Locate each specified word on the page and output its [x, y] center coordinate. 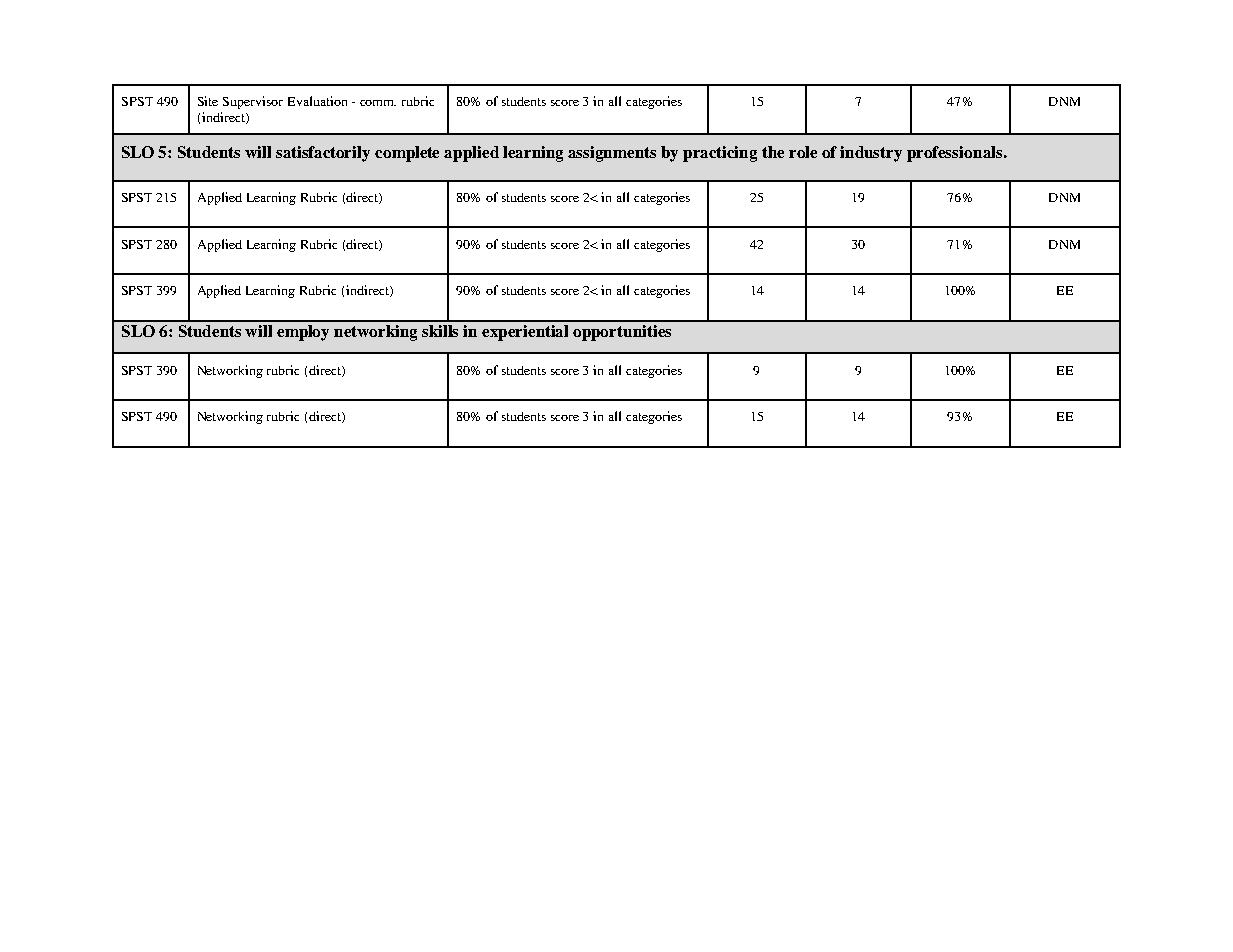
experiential [525, 333]
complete [407, 154]
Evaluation [317, 101]
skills [440, 331]
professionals [954, 154]
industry [871, 154]
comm [378, 103]
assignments [612, 154]
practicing [720, 154]
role [803, 152]
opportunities [622, 333]
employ [303, 333]
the [773, 152]
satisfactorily [323, 154]
